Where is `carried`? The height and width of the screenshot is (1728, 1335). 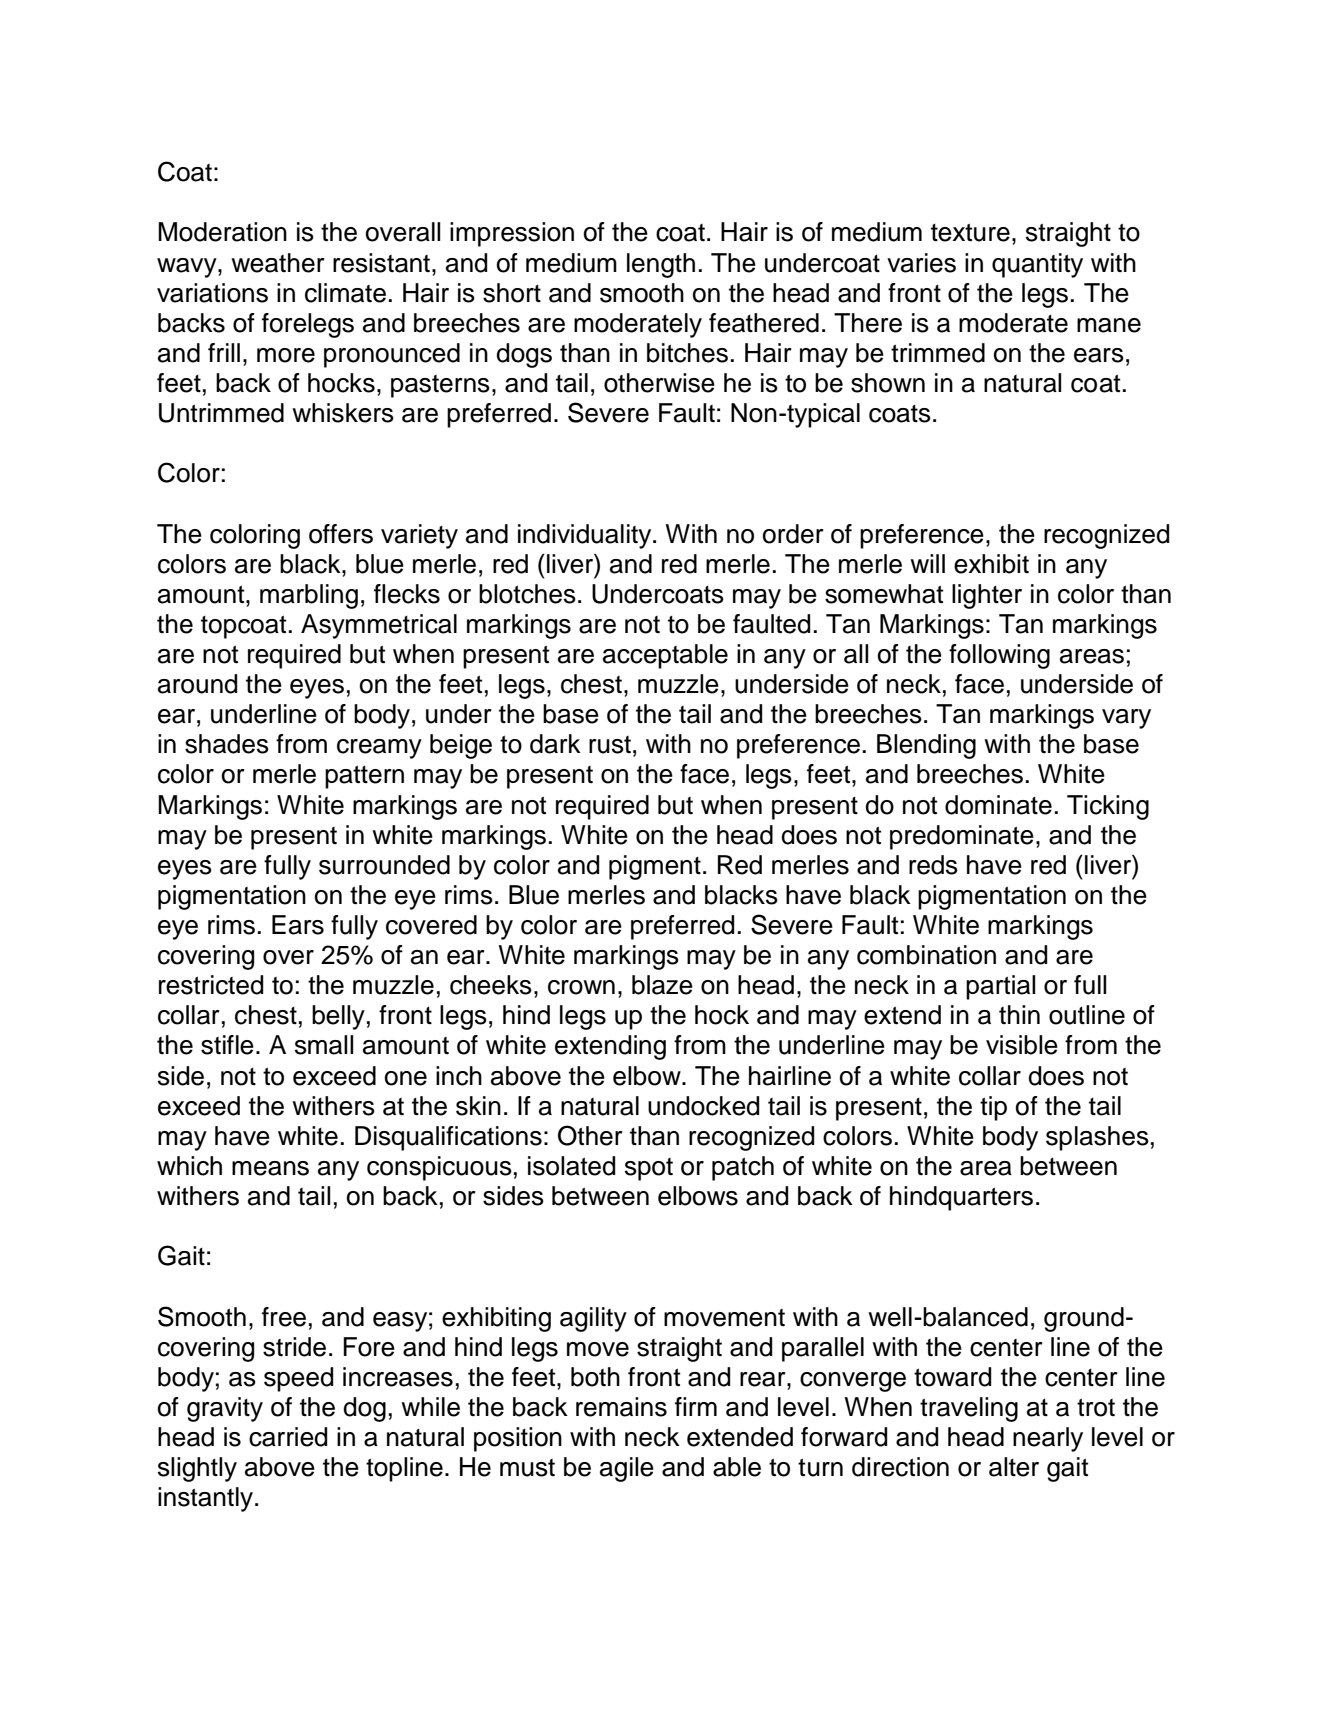 carried is located at coordinates (288, 1437).
